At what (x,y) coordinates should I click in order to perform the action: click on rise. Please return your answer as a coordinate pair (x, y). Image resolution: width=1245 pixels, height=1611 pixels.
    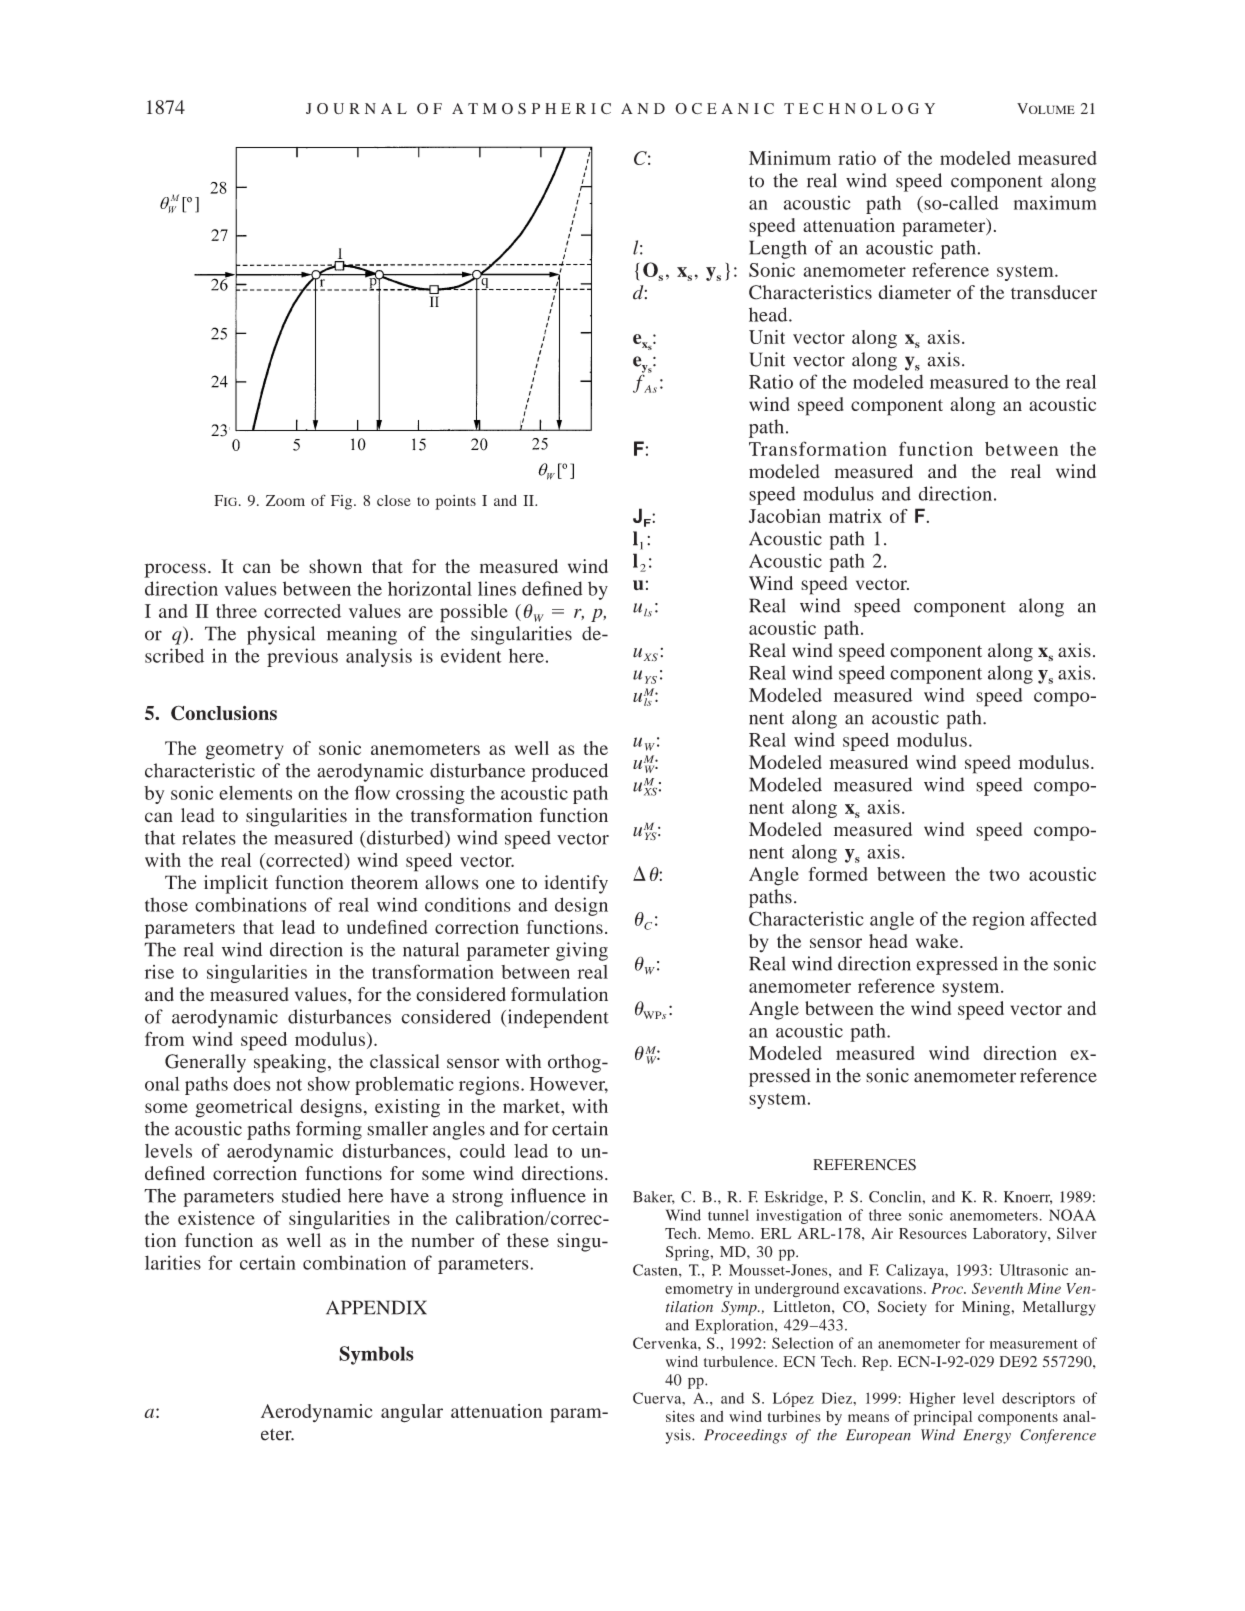
    Looking at the image, I should click on (159, 972).
